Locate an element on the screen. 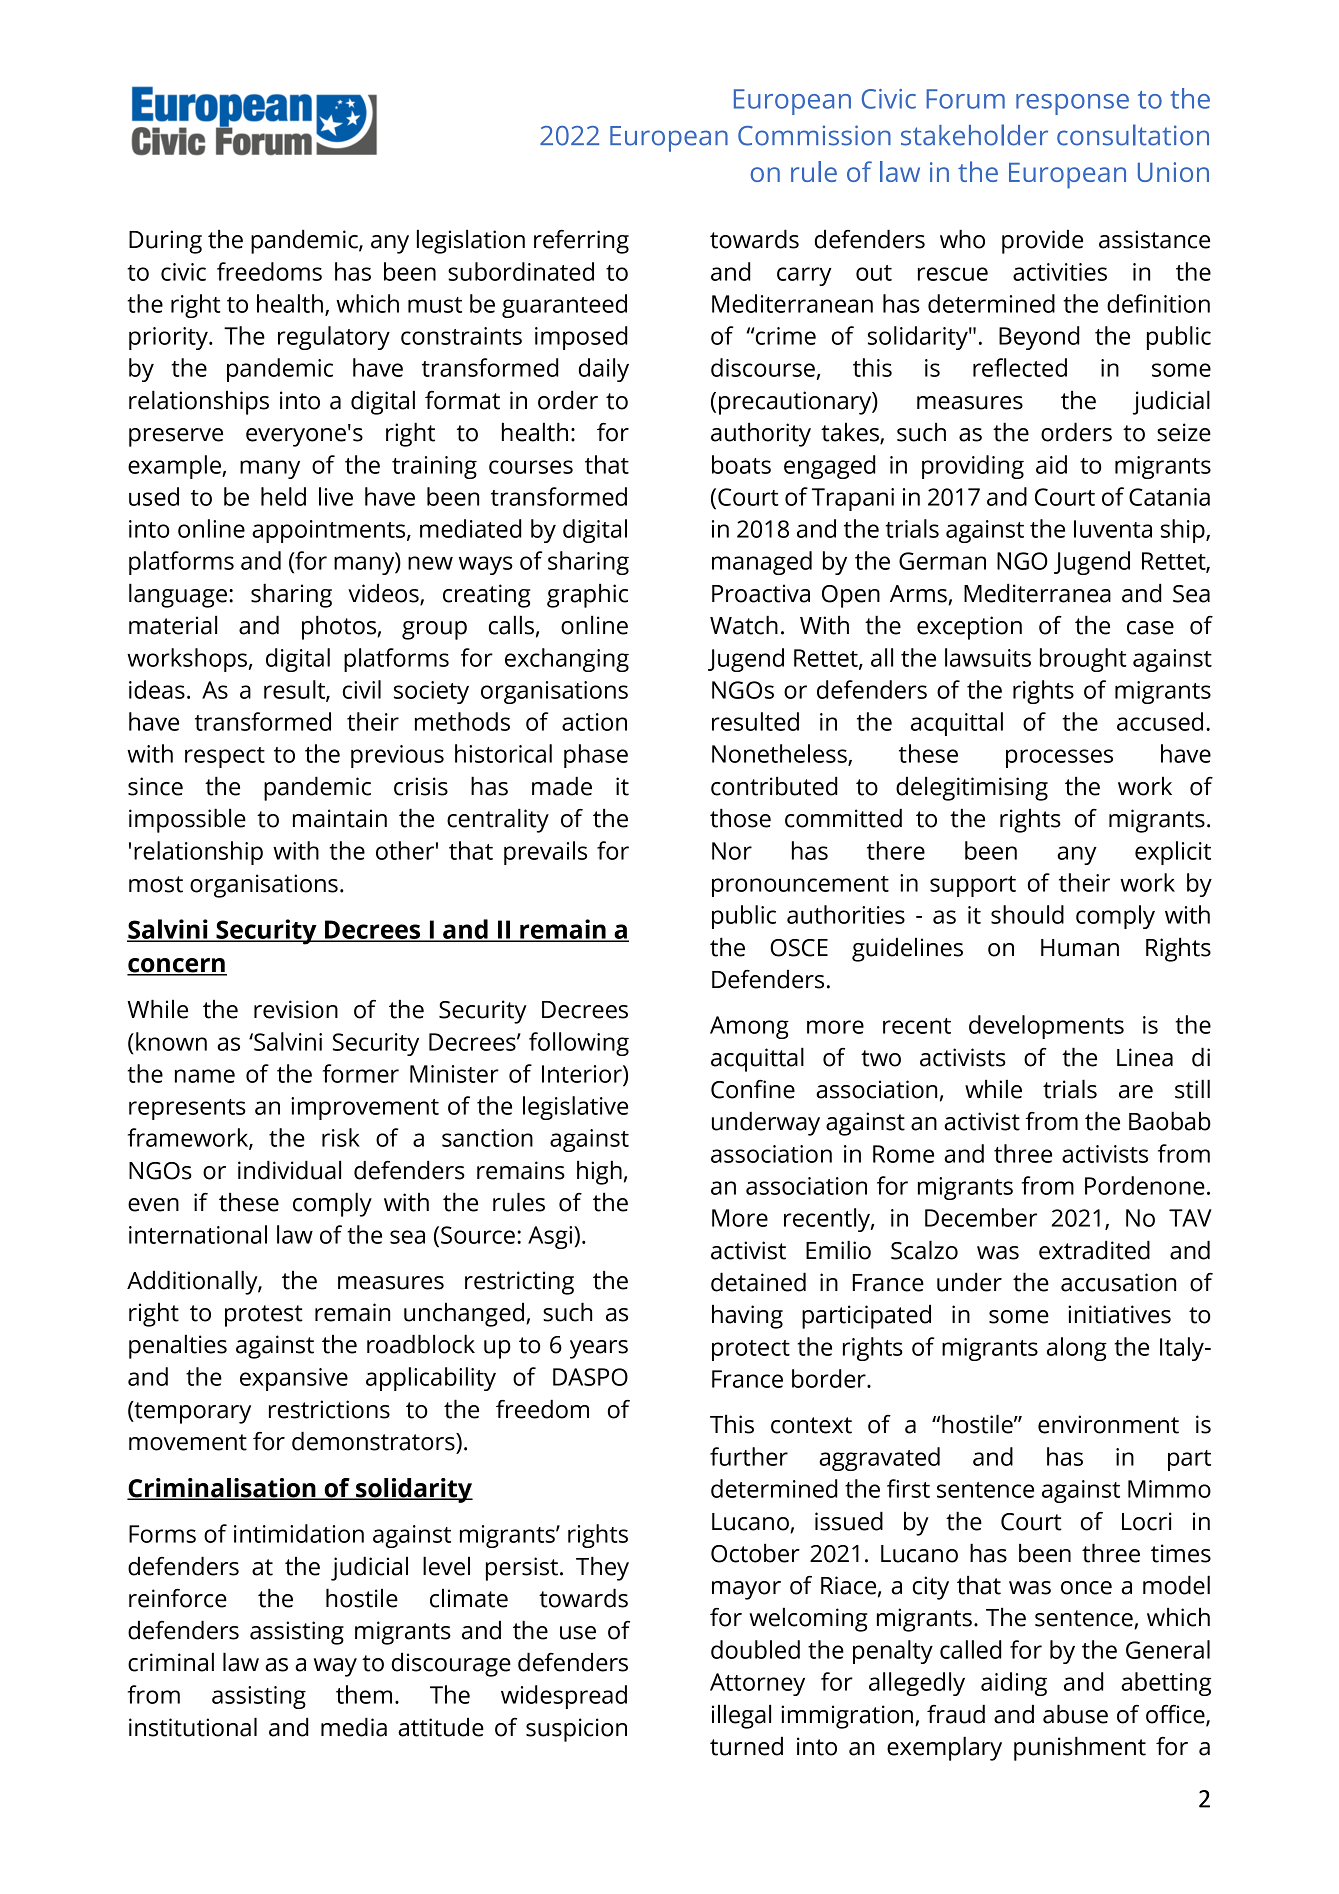  years is located at coordinates (599, 1349).
